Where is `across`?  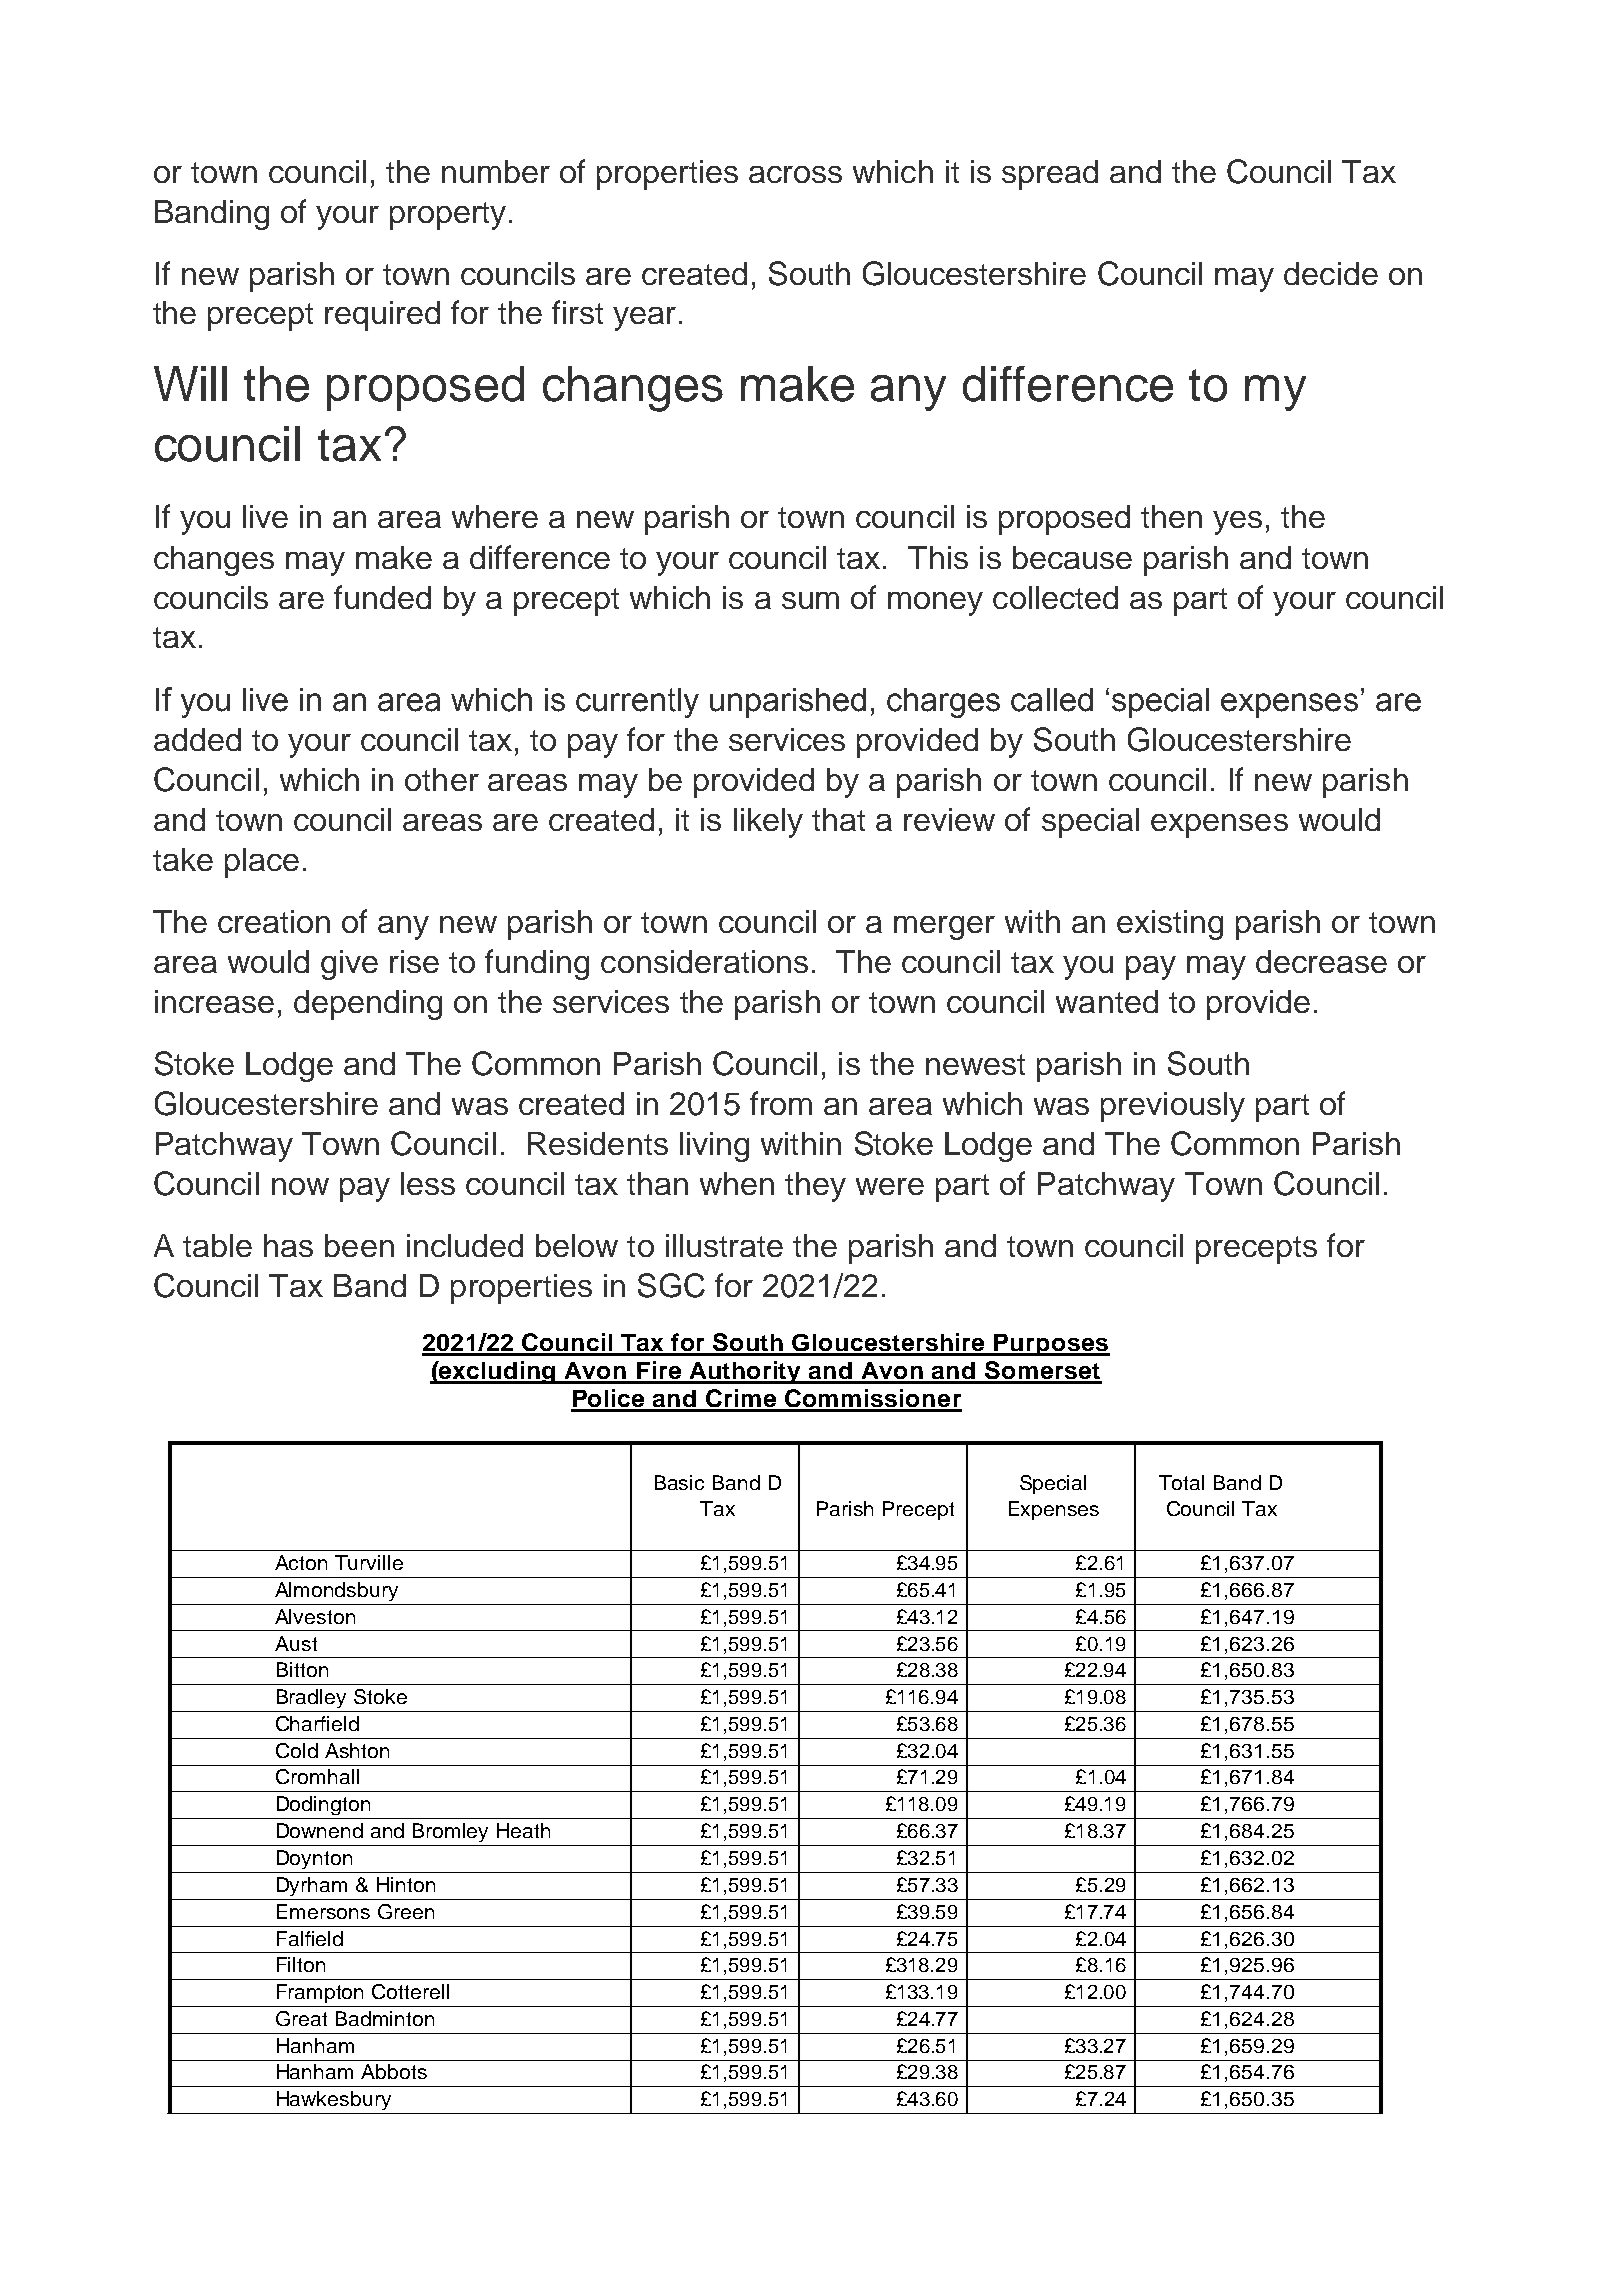
across is located at coordinates (795, 174).
